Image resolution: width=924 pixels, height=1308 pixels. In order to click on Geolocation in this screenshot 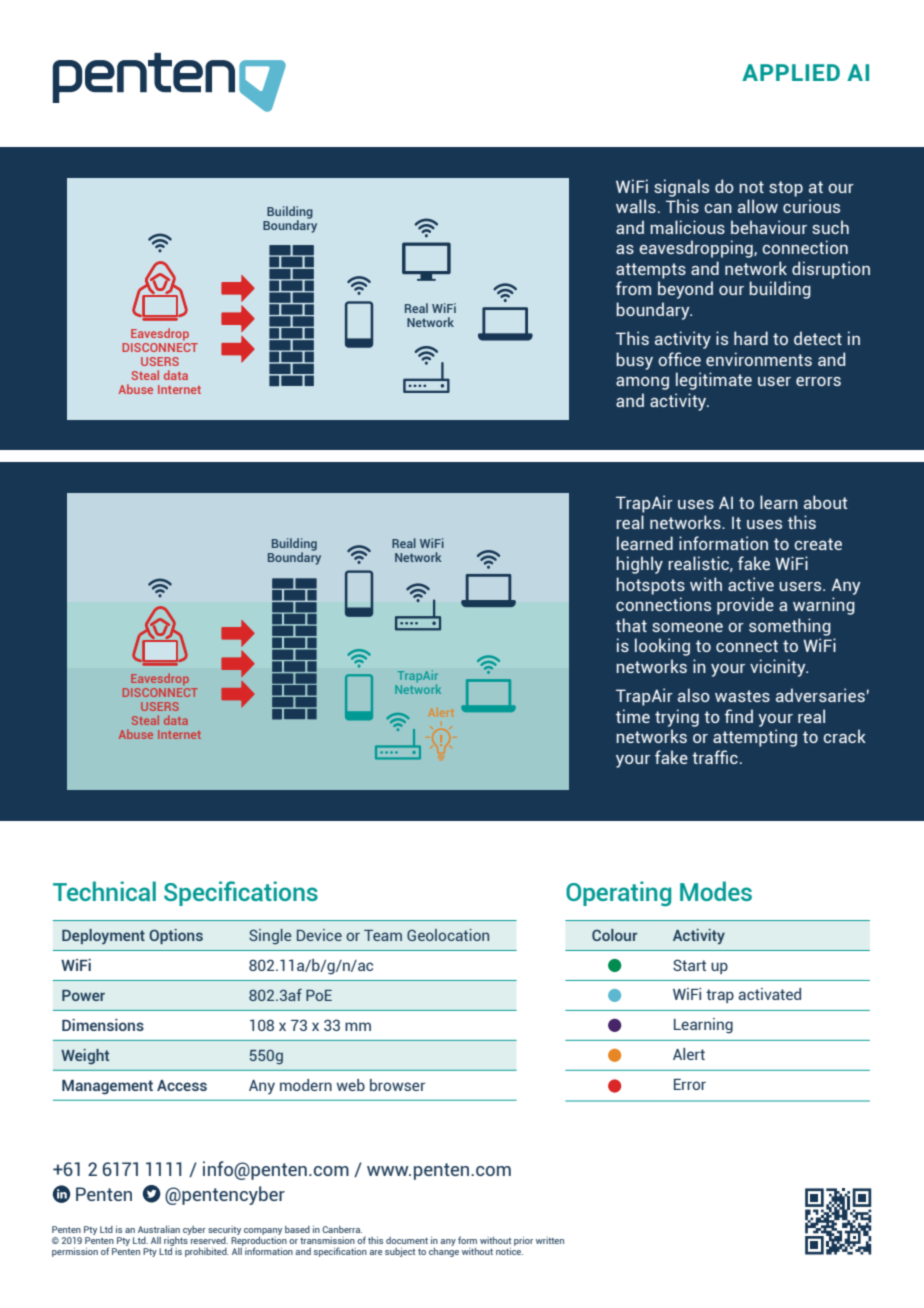, I will do `click(448, 935)`.
